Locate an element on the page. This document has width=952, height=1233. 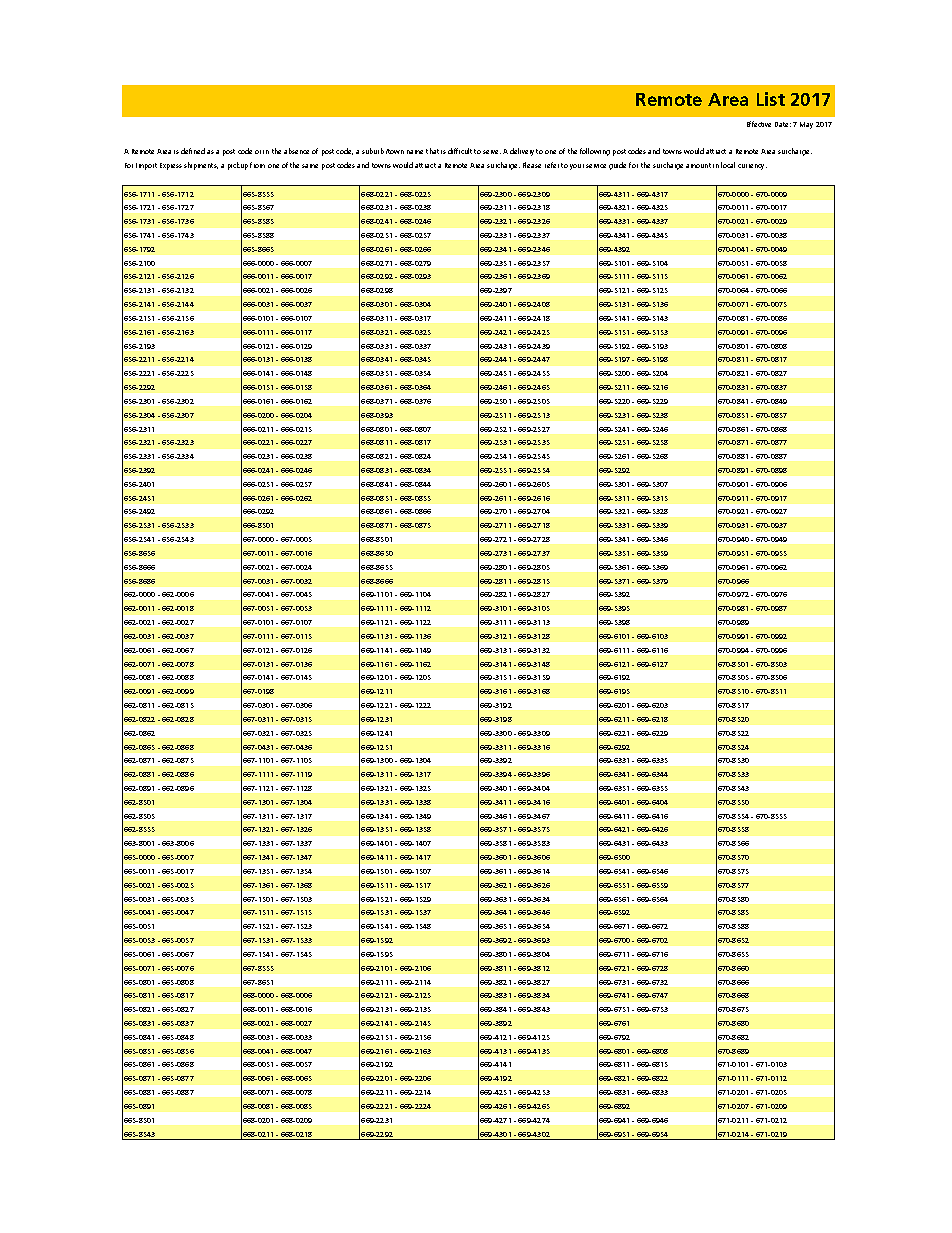
Effective is located at coordinates (759, 124).
